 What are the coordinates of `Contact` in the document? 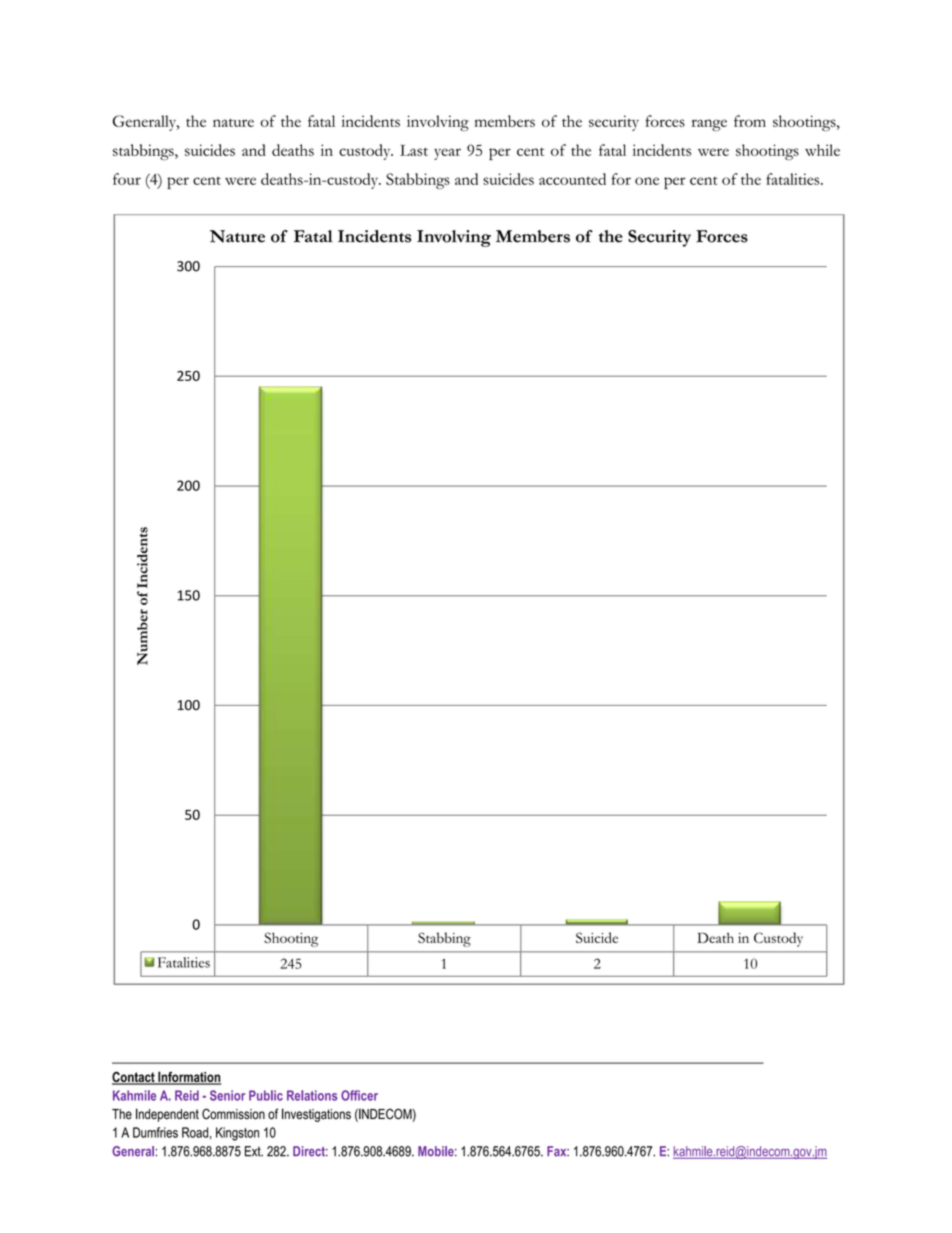 It's located at (134, 1078).
